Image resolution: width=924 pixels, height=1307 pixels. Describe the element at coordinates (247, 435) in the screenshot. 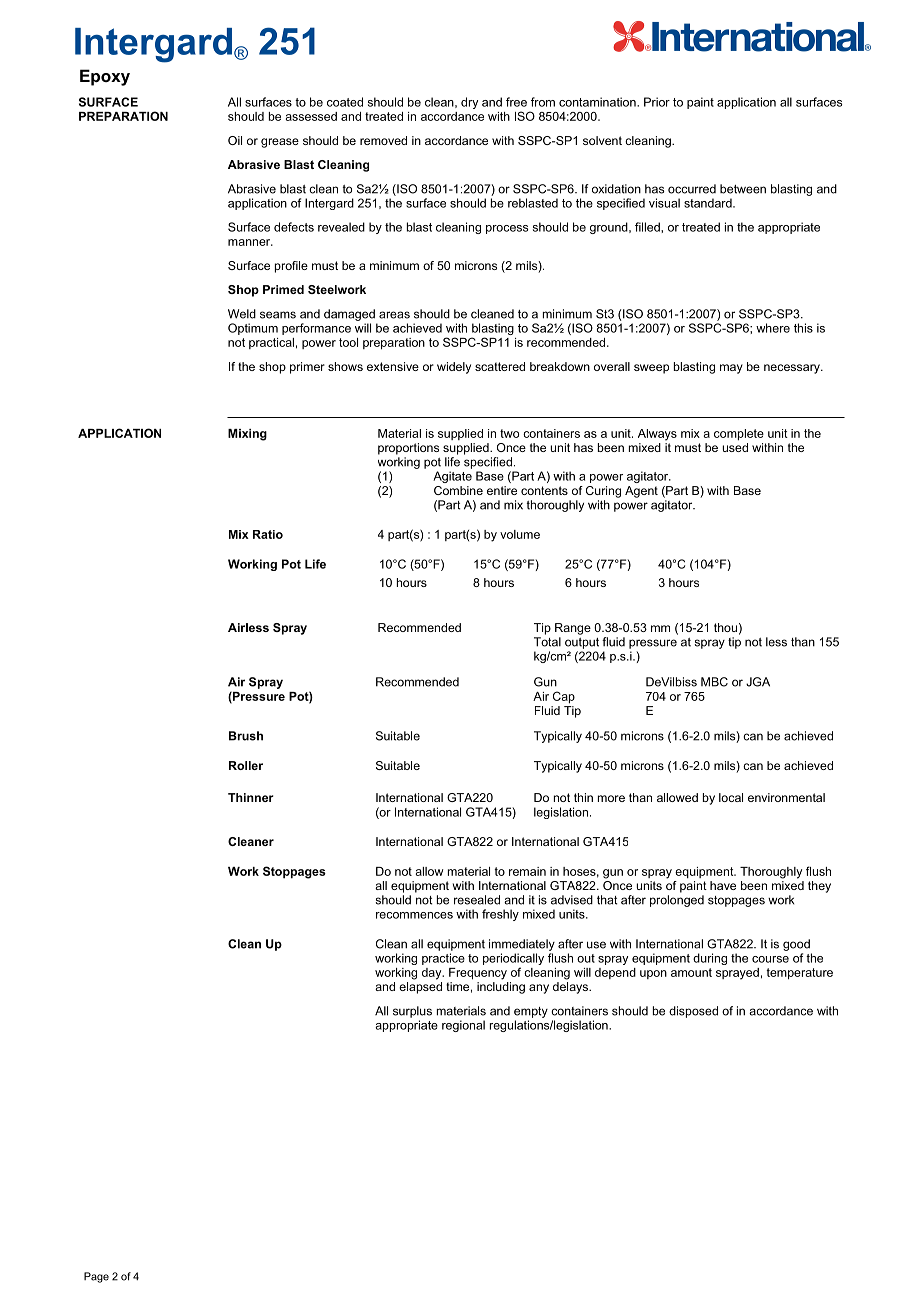

I see `Mixing` at that location.
